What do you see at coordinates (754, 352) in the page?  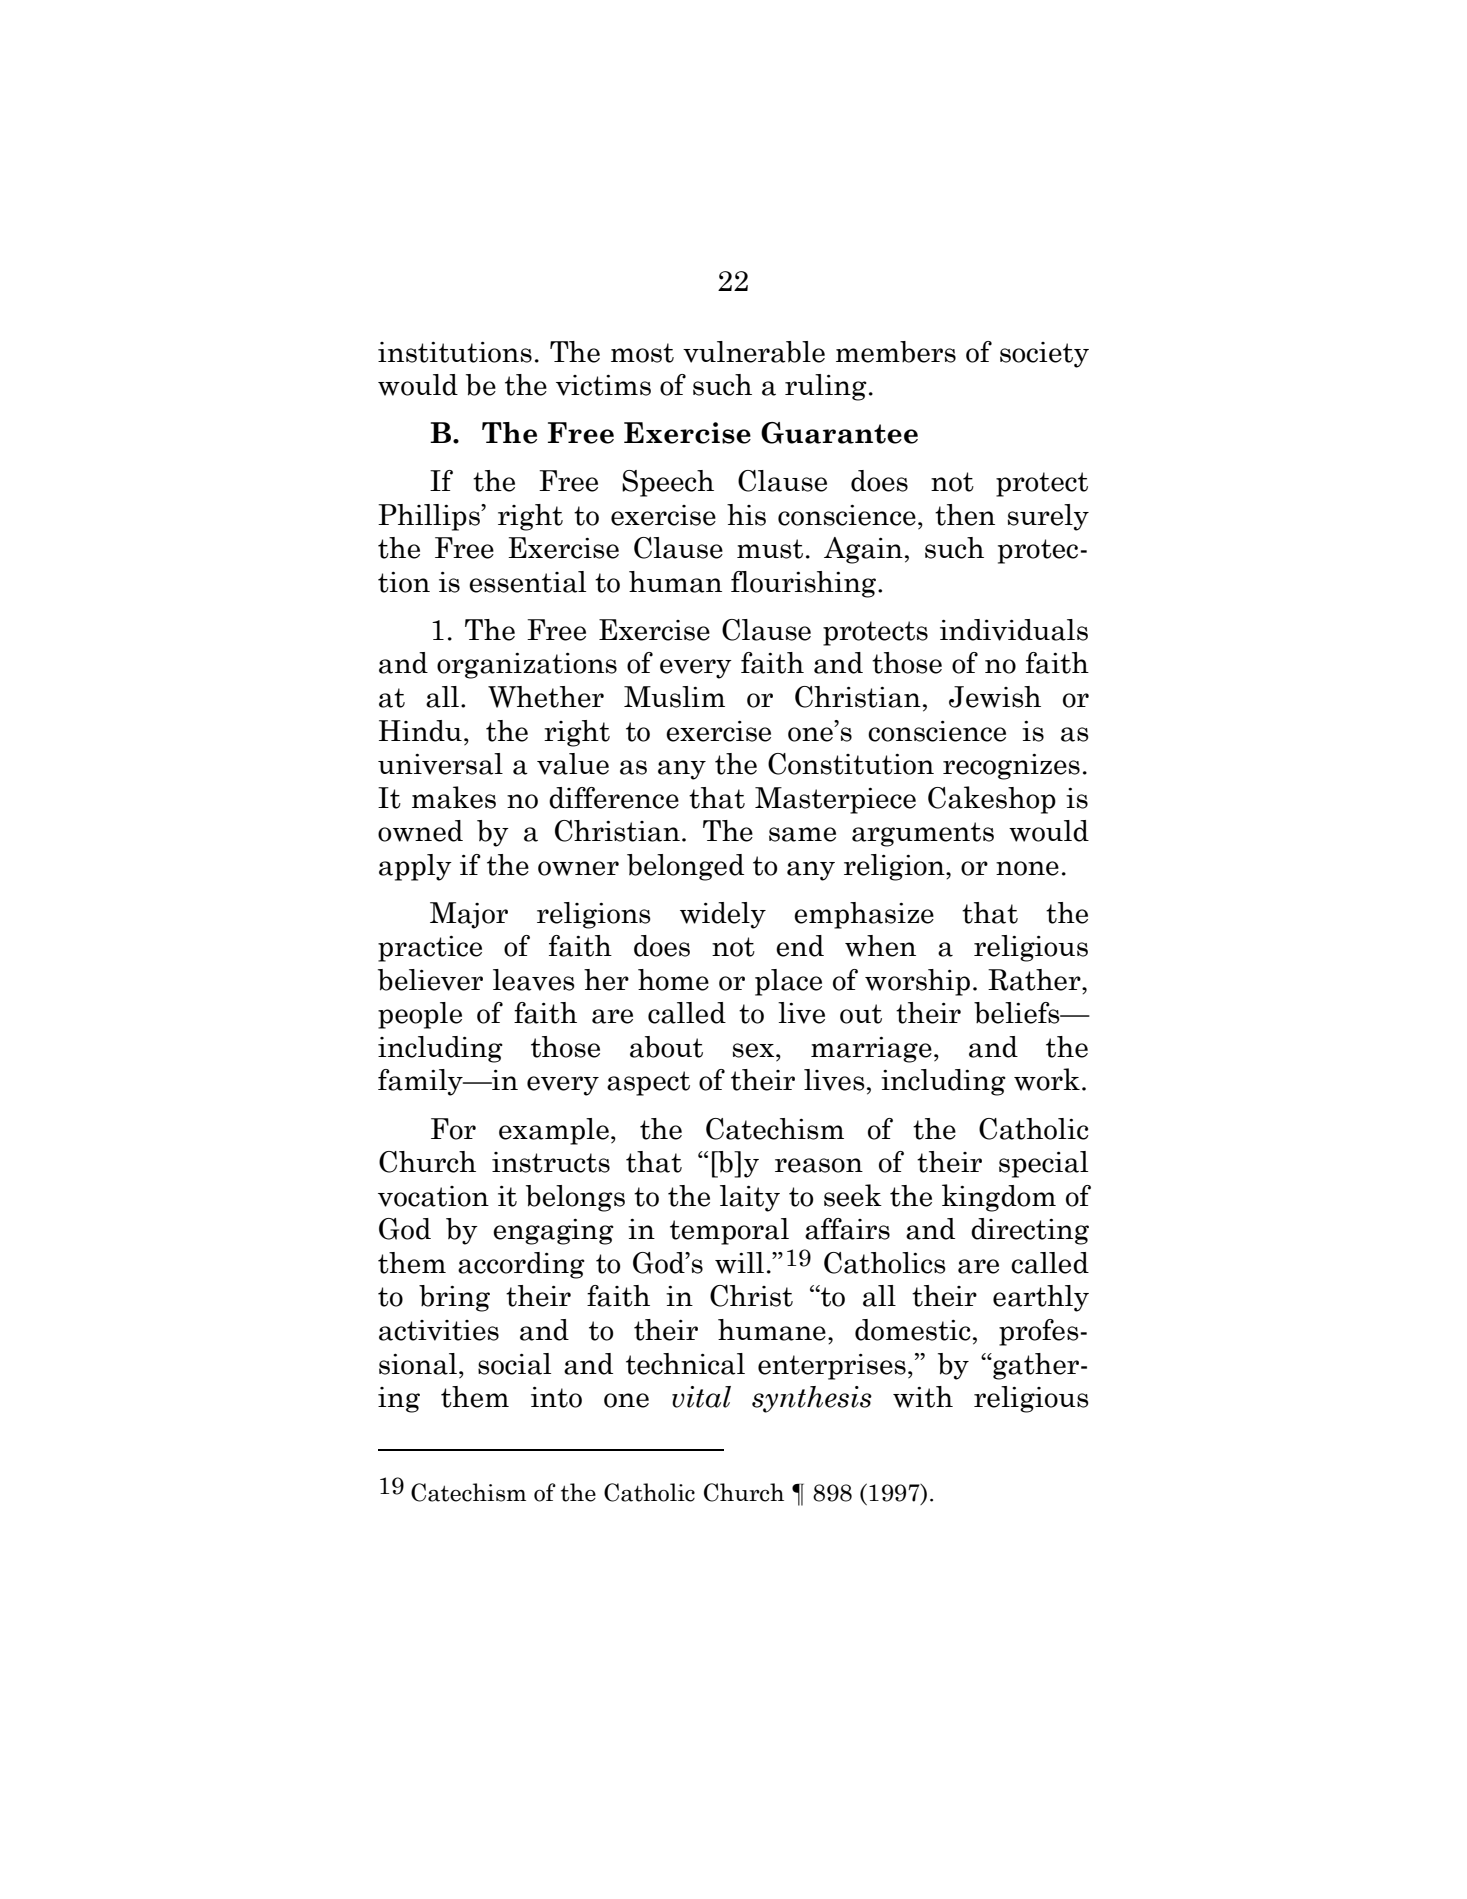 I see `vulnerable` at bounding box center [754, 352].
